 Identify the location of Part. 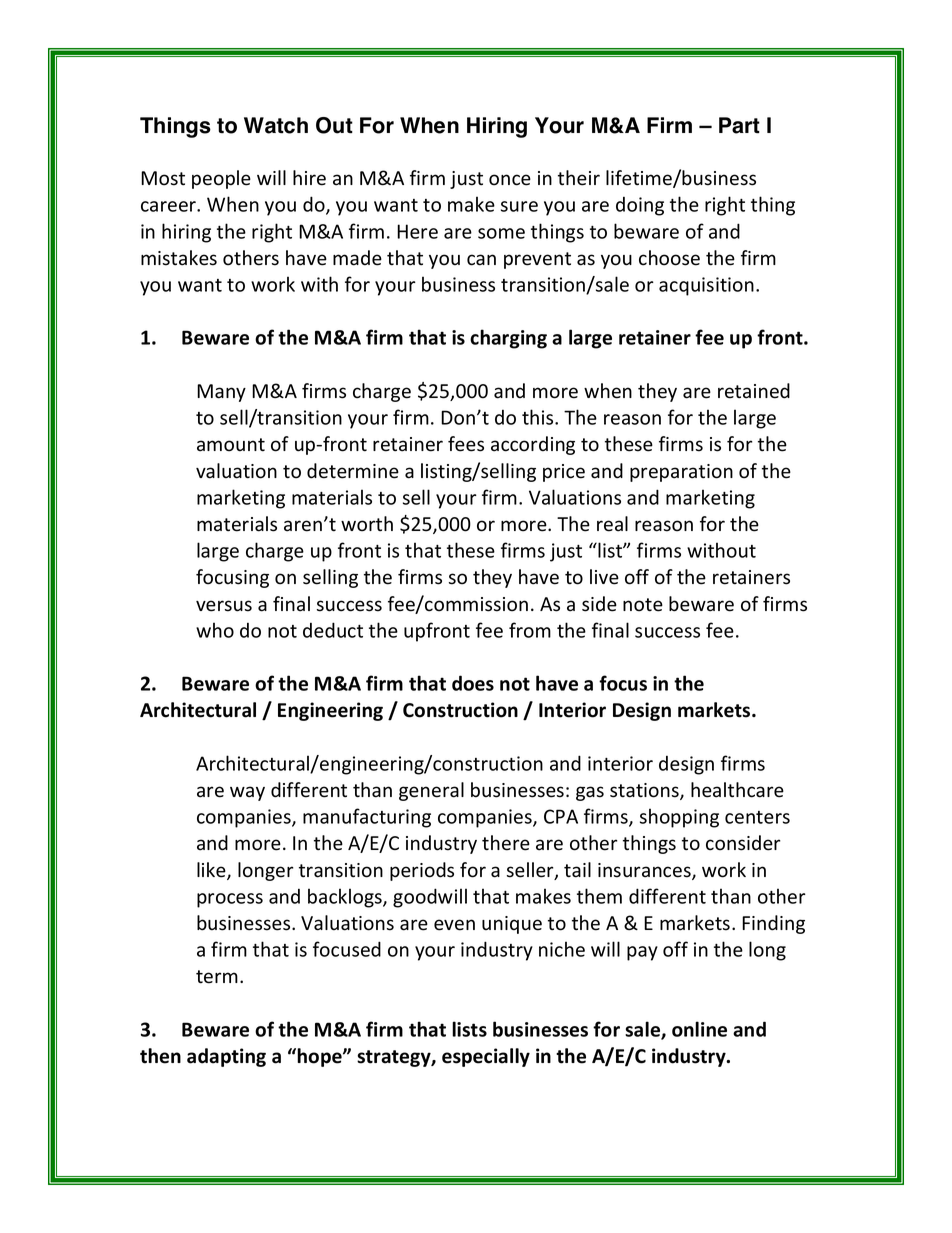
(739, 125).
